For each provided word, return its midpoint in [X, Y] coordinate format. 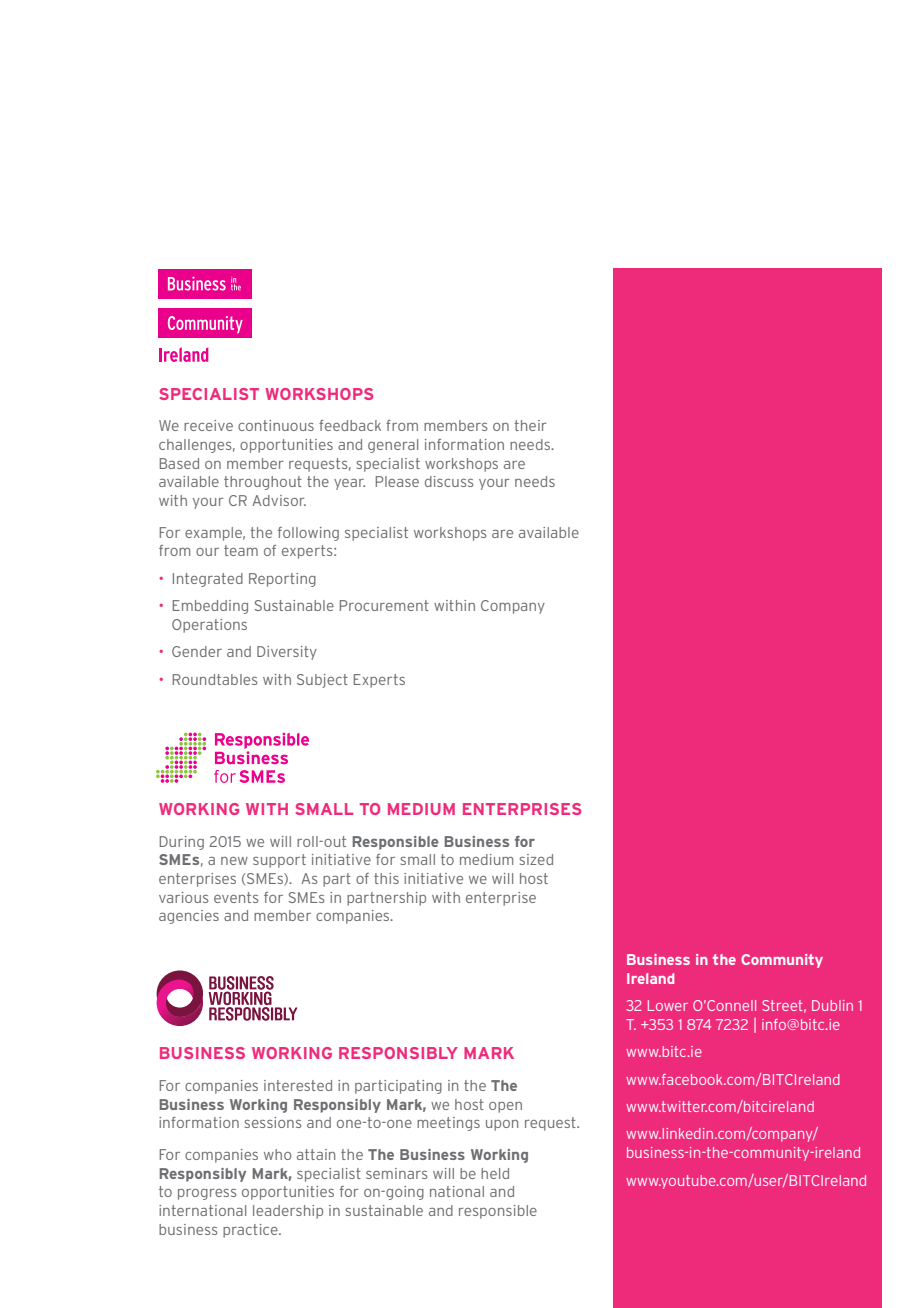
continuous [276, 425]
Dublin [832, 1005]
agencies [189, 917]
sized [536, 859]
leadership [288, 1212]
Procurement [384, 605]
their [530, 425]
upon [502, 1125]
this [386, 878]
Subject [322, 681]
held [495, 1173]
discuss [449, 481]
